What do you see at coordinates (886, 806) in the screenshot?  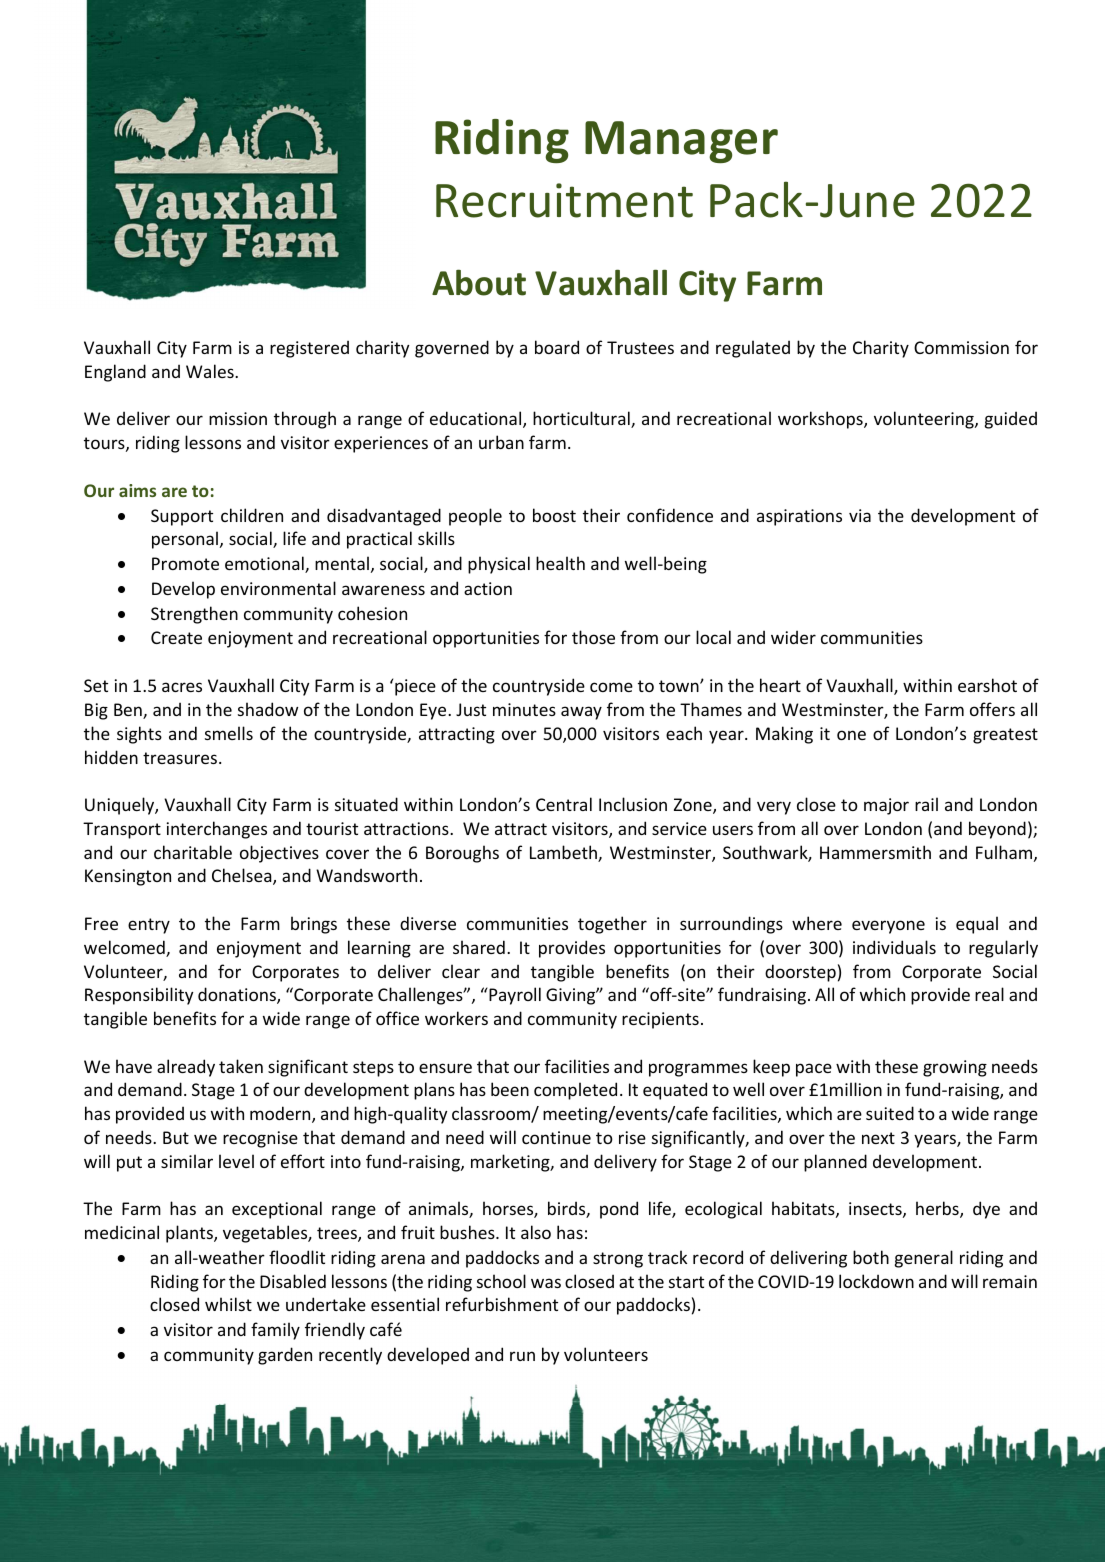 I see `major` at bounding box center [886, 806].
